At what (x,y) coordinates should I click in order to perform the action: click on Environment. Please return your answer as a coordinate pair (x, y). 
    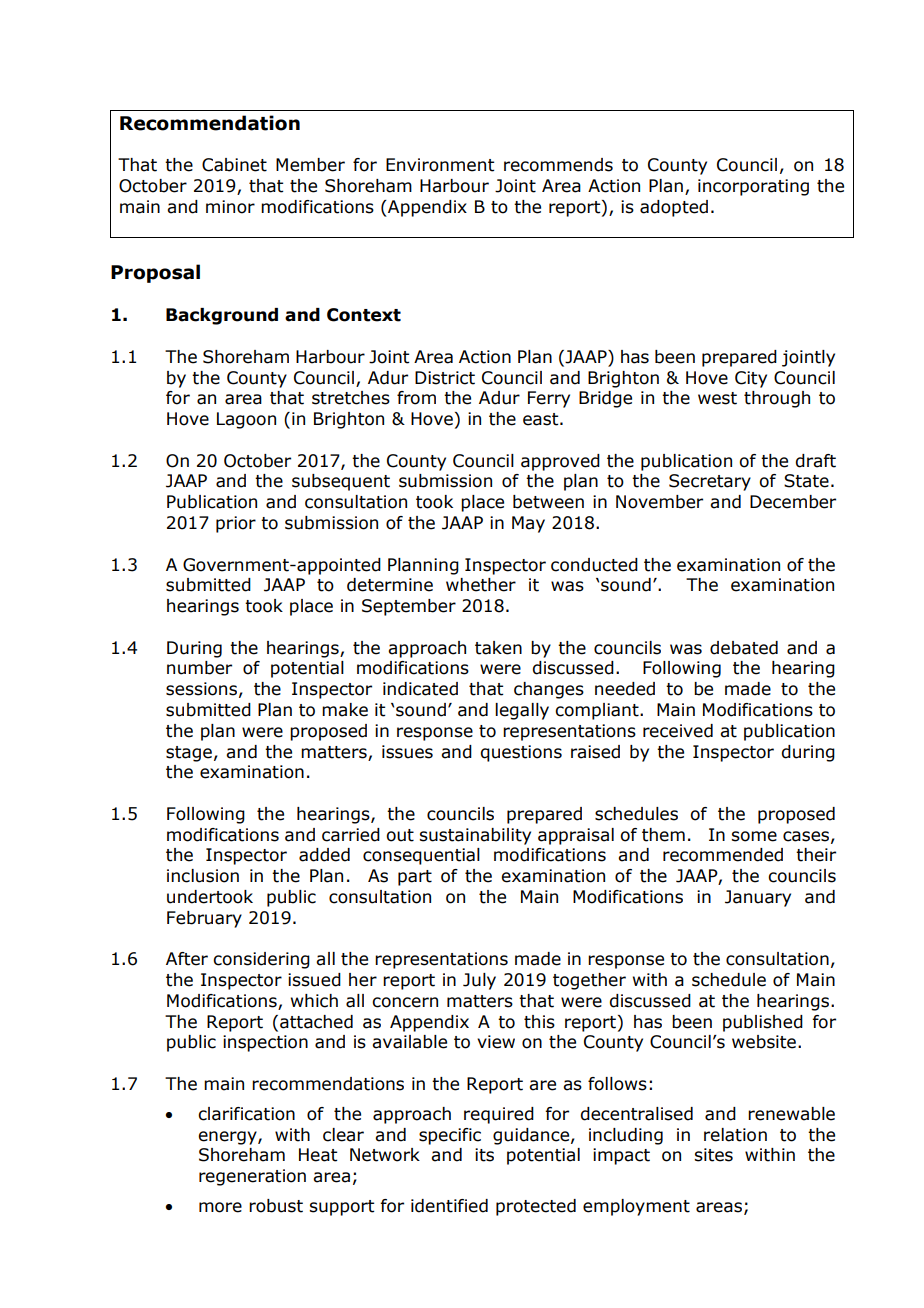
    Looking at the image, I should click on (440, 165).
